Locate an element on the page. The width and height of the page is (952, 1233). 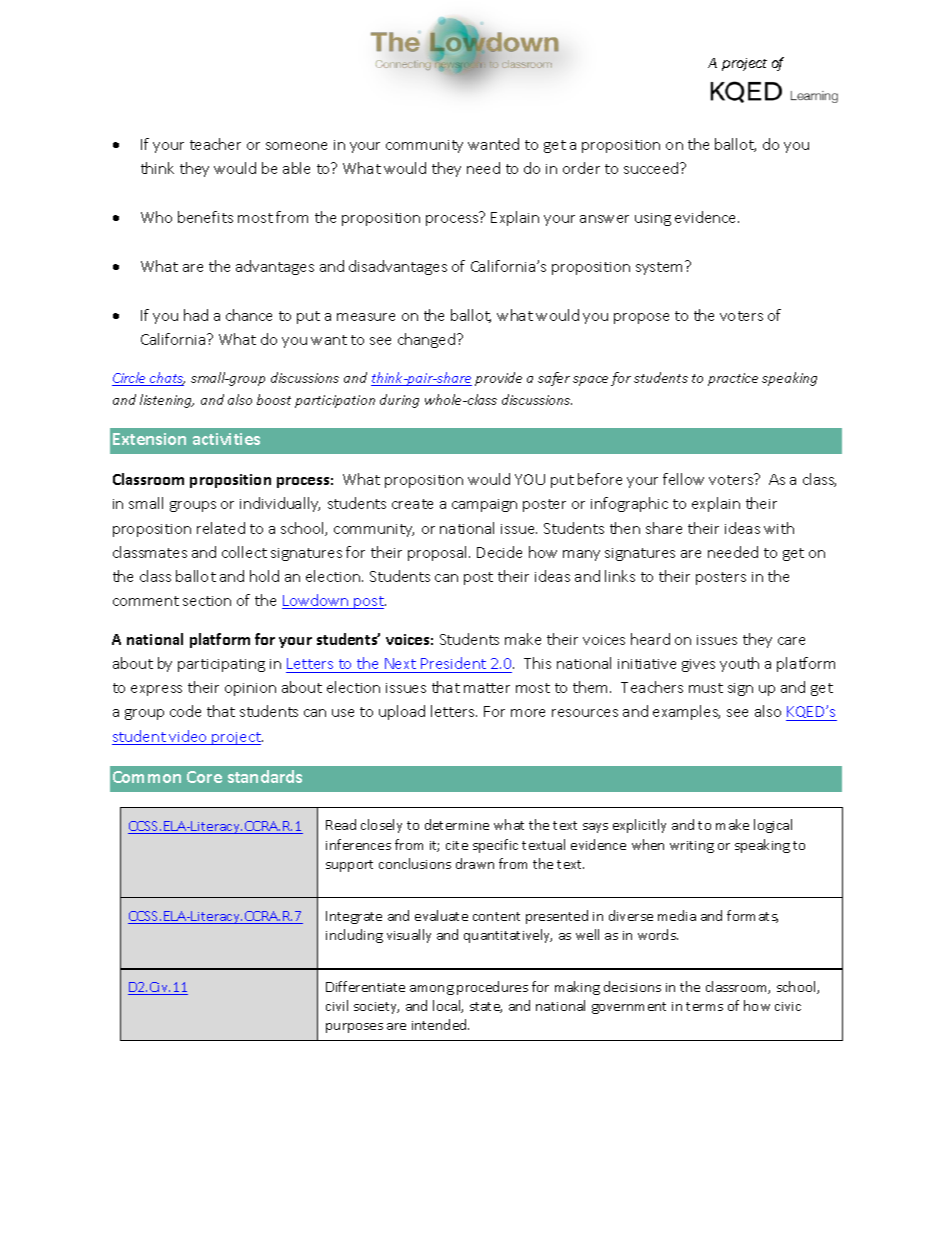
state is located at coordinates (486, 1007).
